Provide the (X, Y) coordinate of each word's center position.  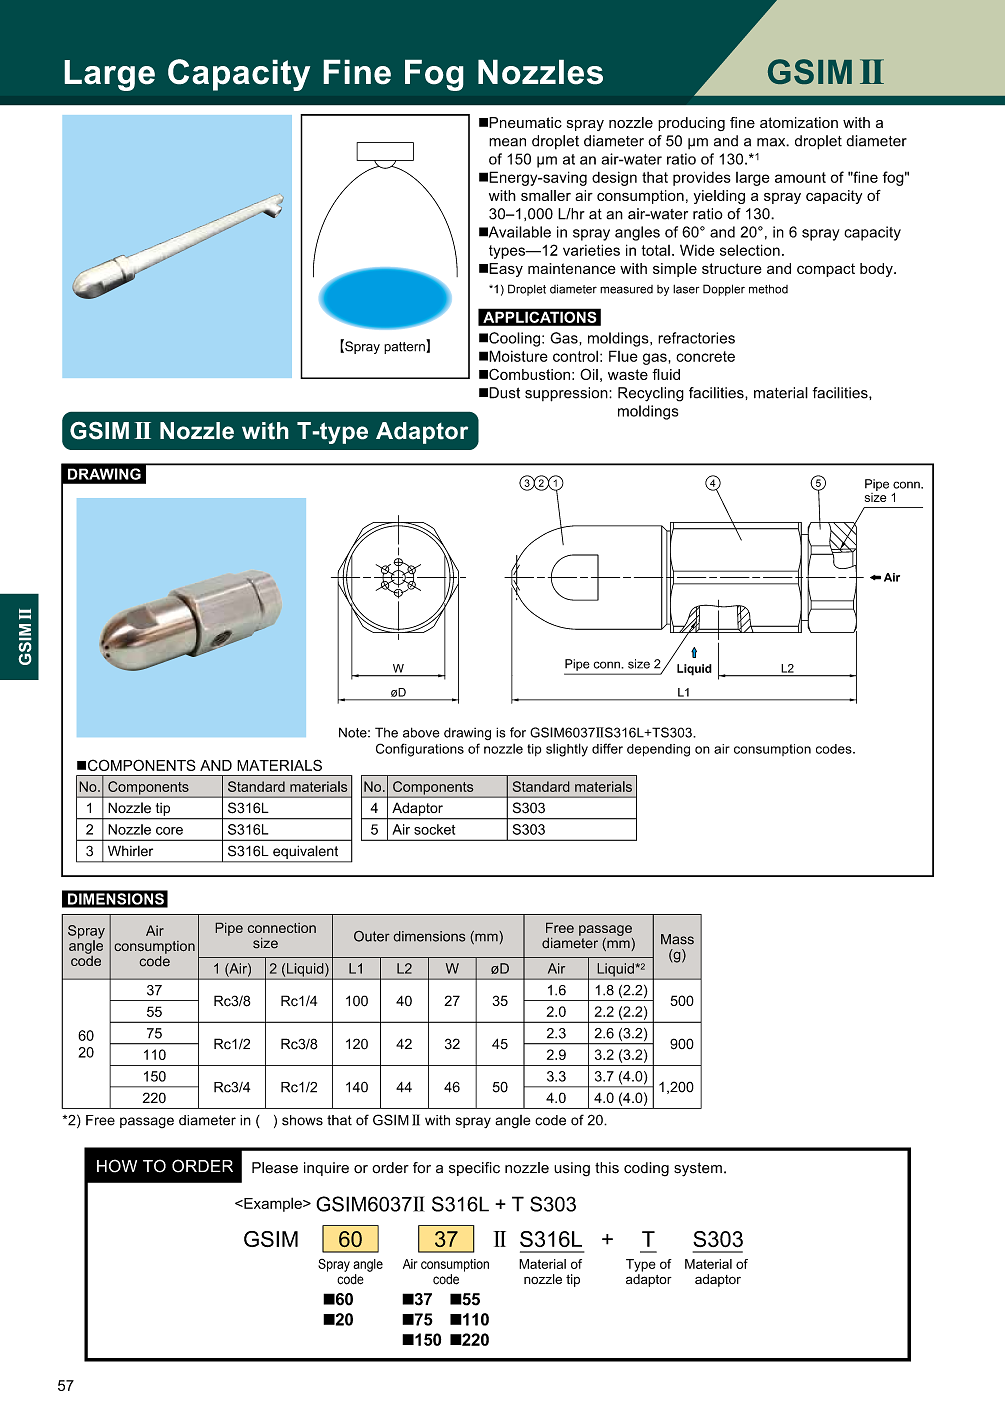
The (386, 732)
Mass (677, 939)
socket (434, 829)
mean (507, 142)
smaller (546, 195)
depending (658, 750)
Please (275, 1168)
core (169, 831)
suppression (567, 394)
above (421, 732)
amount (800, 177)
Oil (589, 374)
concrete (705, 356)
